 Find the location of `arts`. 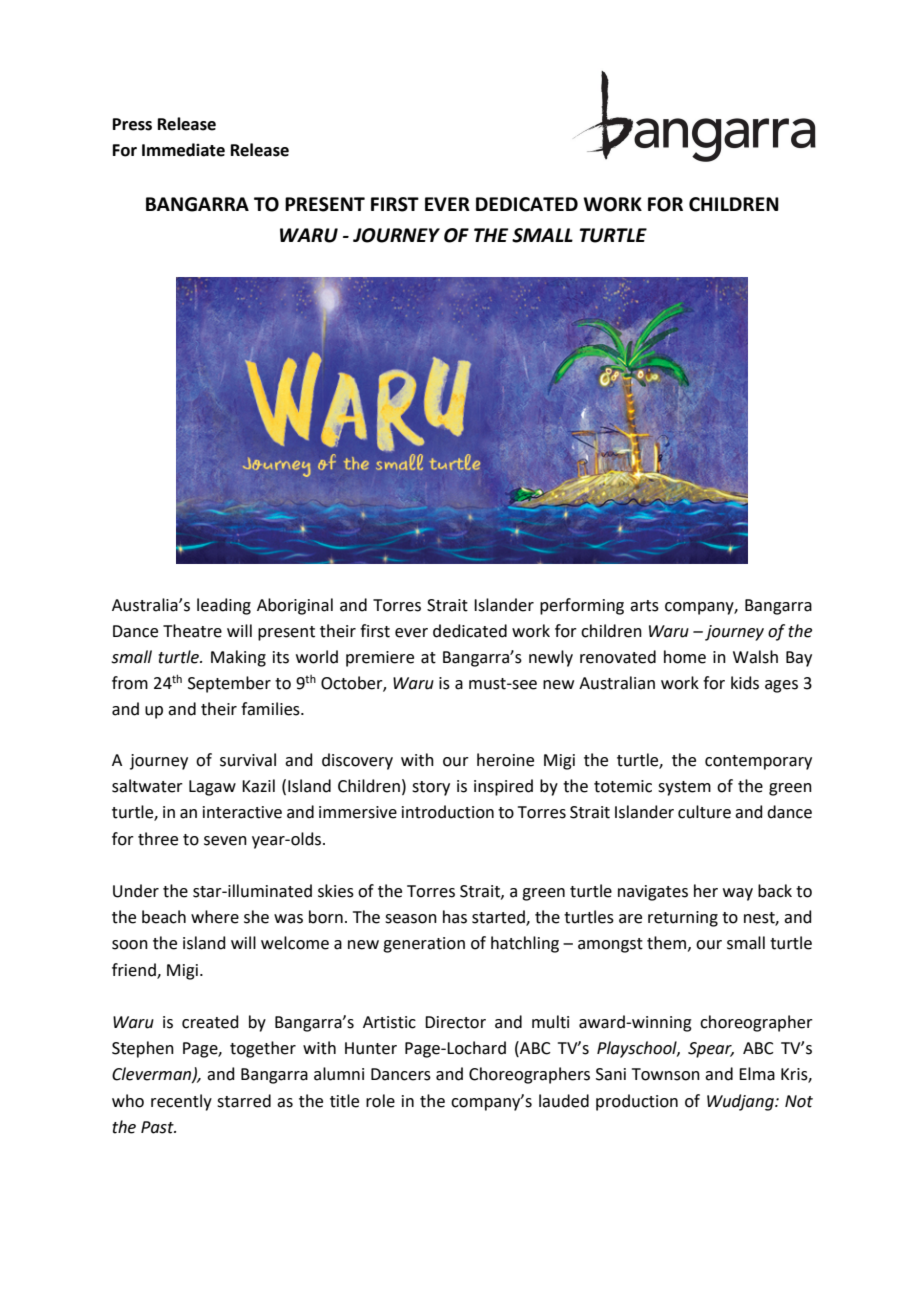

arts is located at coordinates (644, 606).
